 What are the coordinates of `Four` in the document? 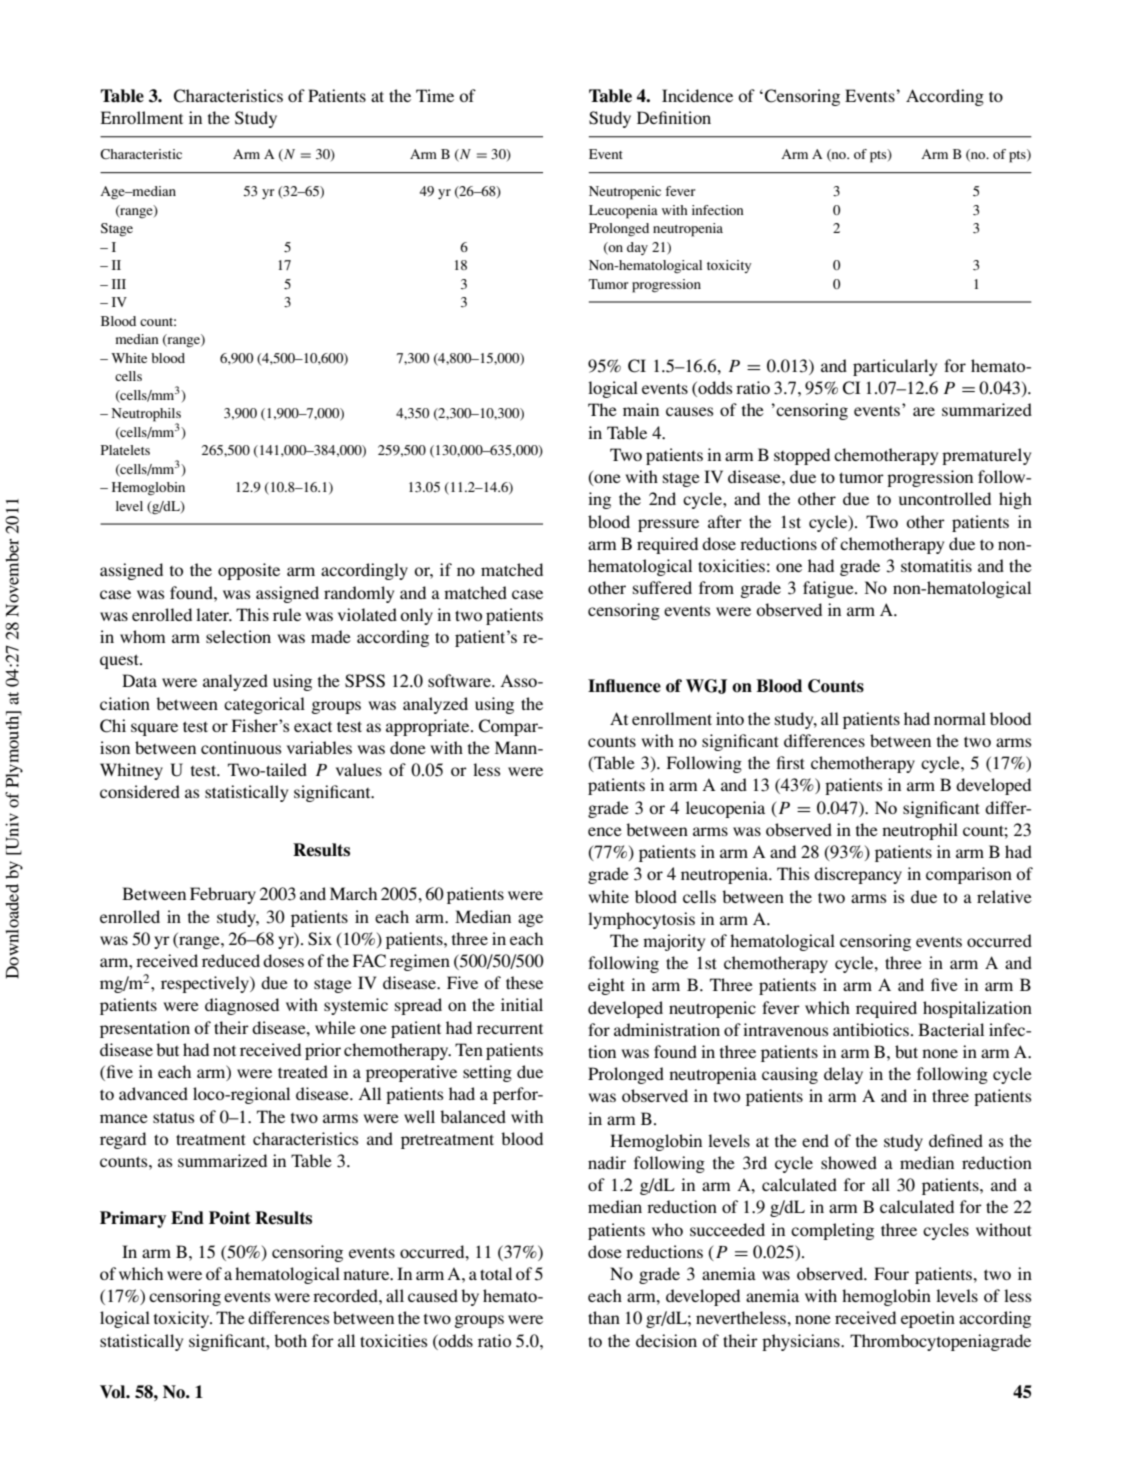 It's located at (891, 1273).
